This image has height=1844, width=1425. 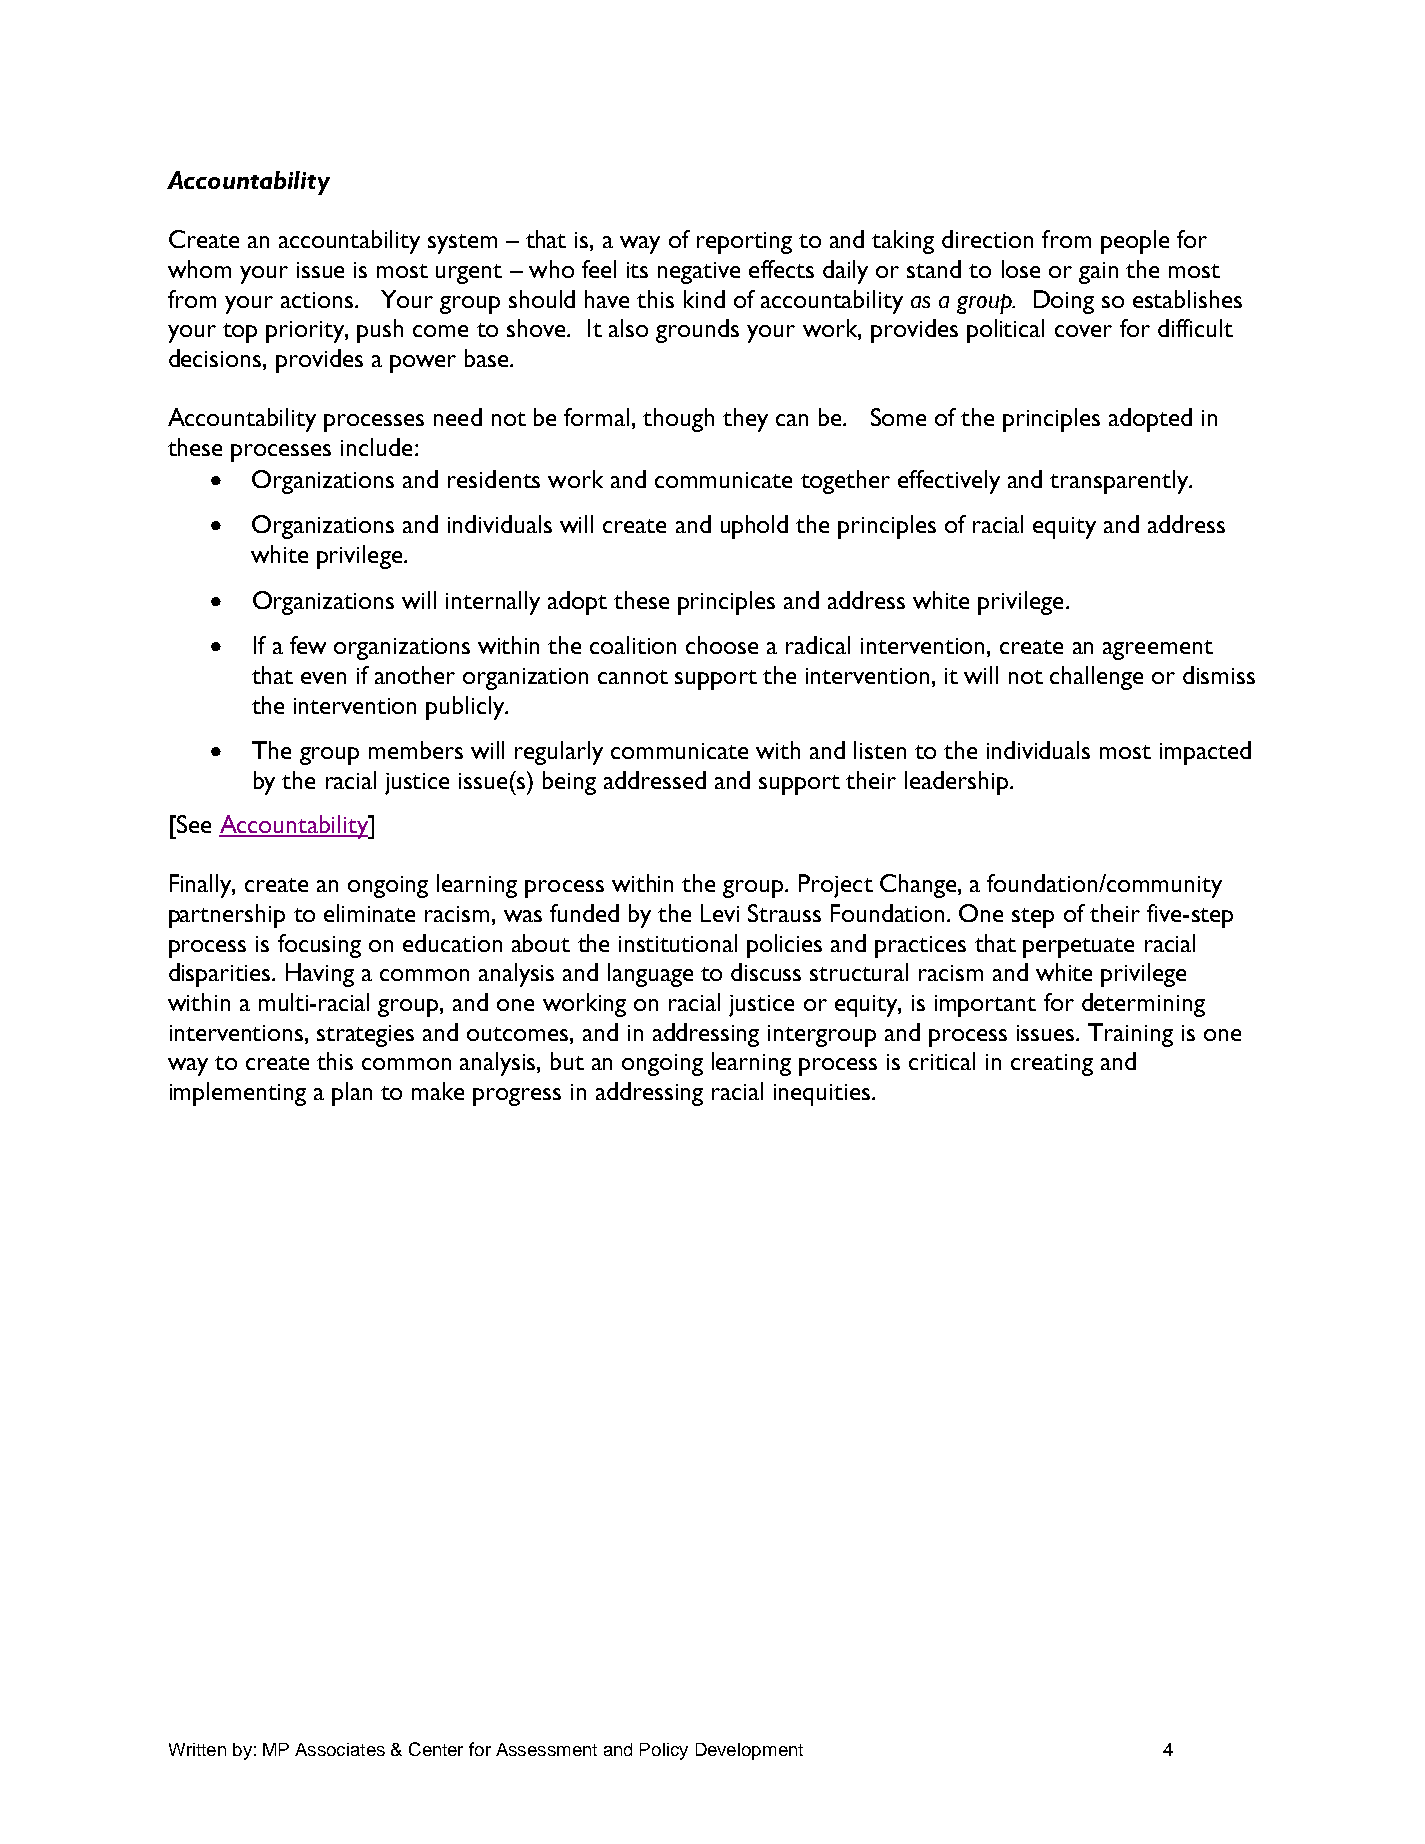 I want to click on cannot, so click(x=633, y=677).
